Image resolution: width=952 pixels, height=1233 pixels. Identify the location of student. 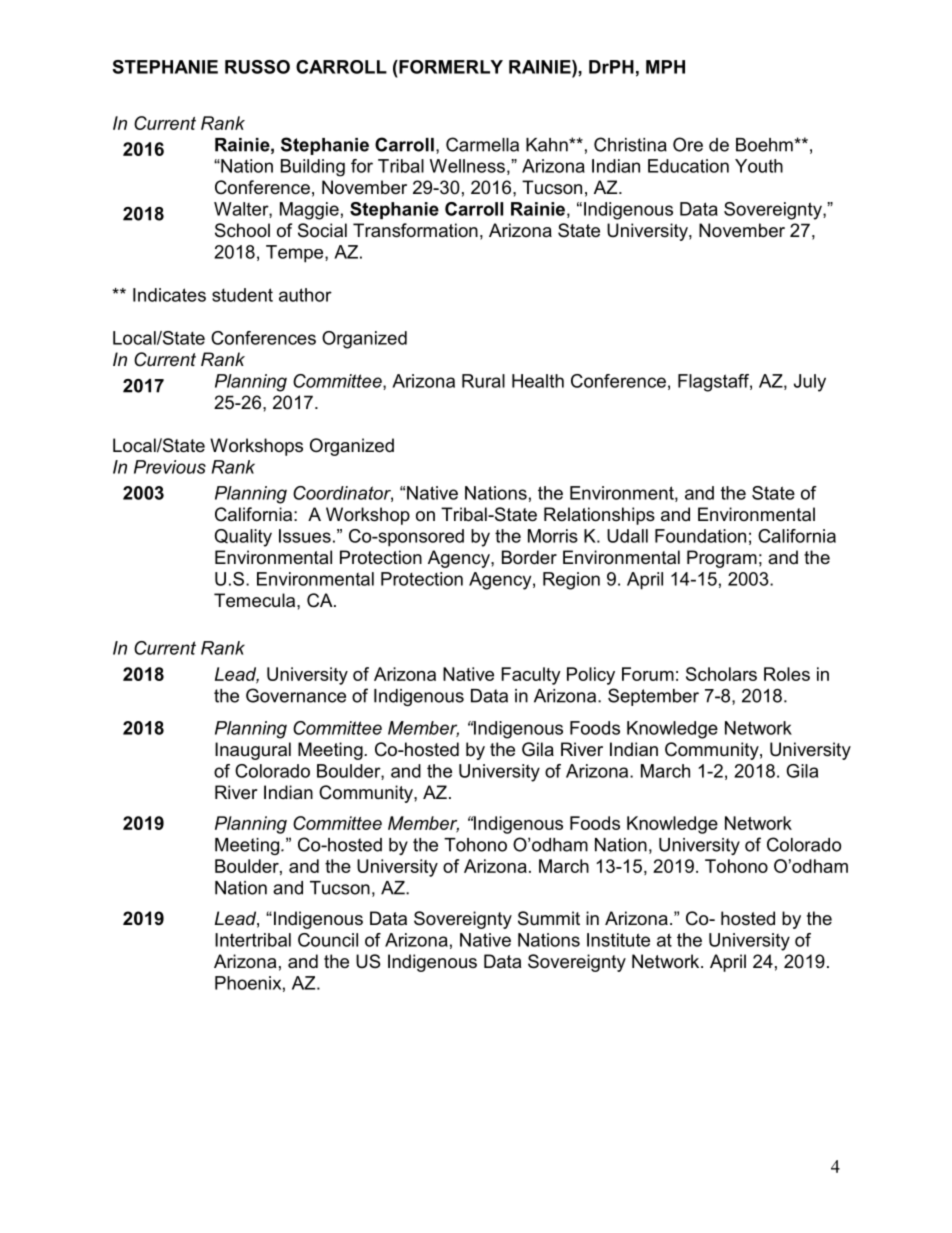
(242, 295).
